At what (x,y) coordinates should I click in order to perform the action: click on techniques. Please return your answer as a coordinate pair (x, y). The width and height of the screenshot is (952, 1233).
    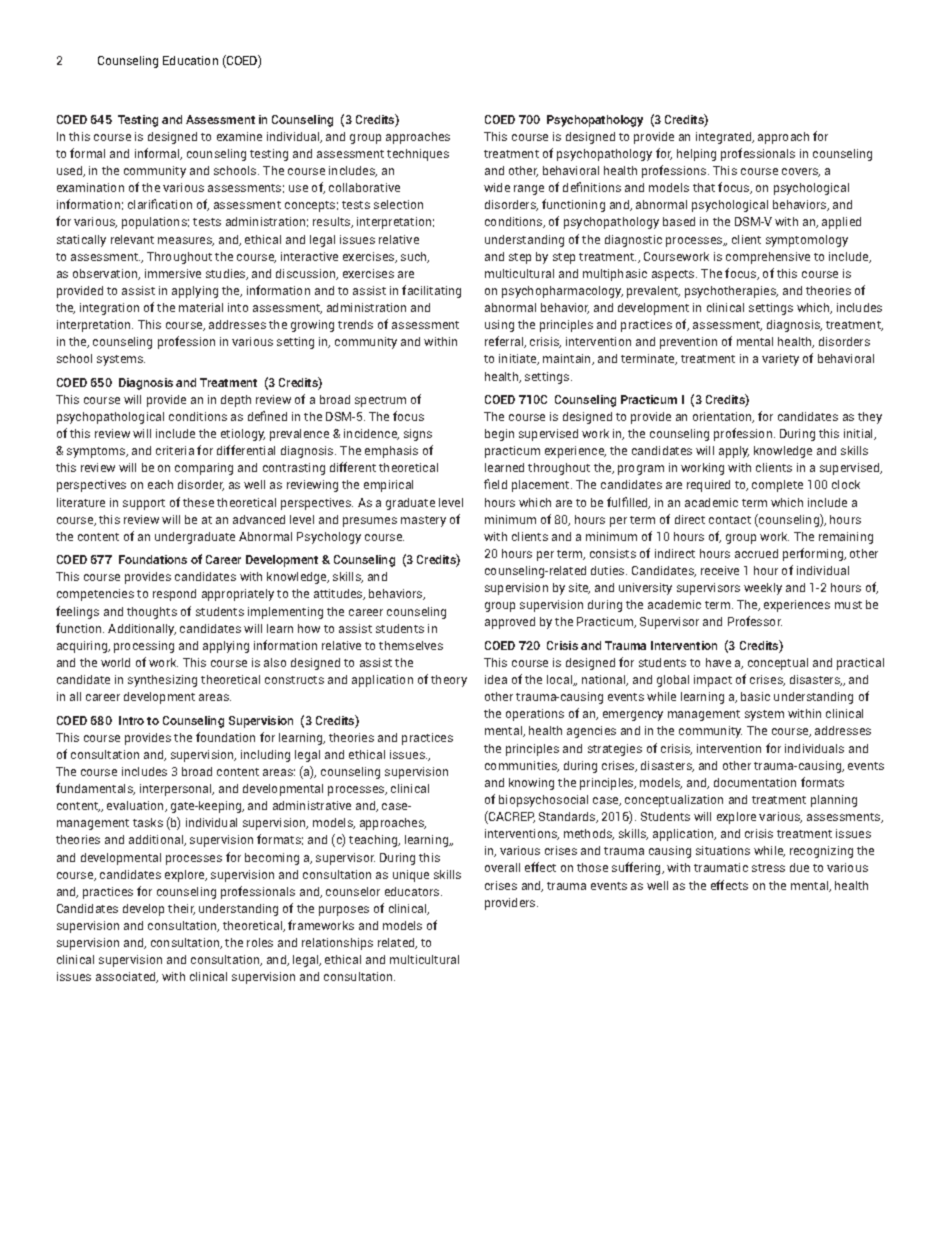
    Looking at the image, I should click on (418, 155).
